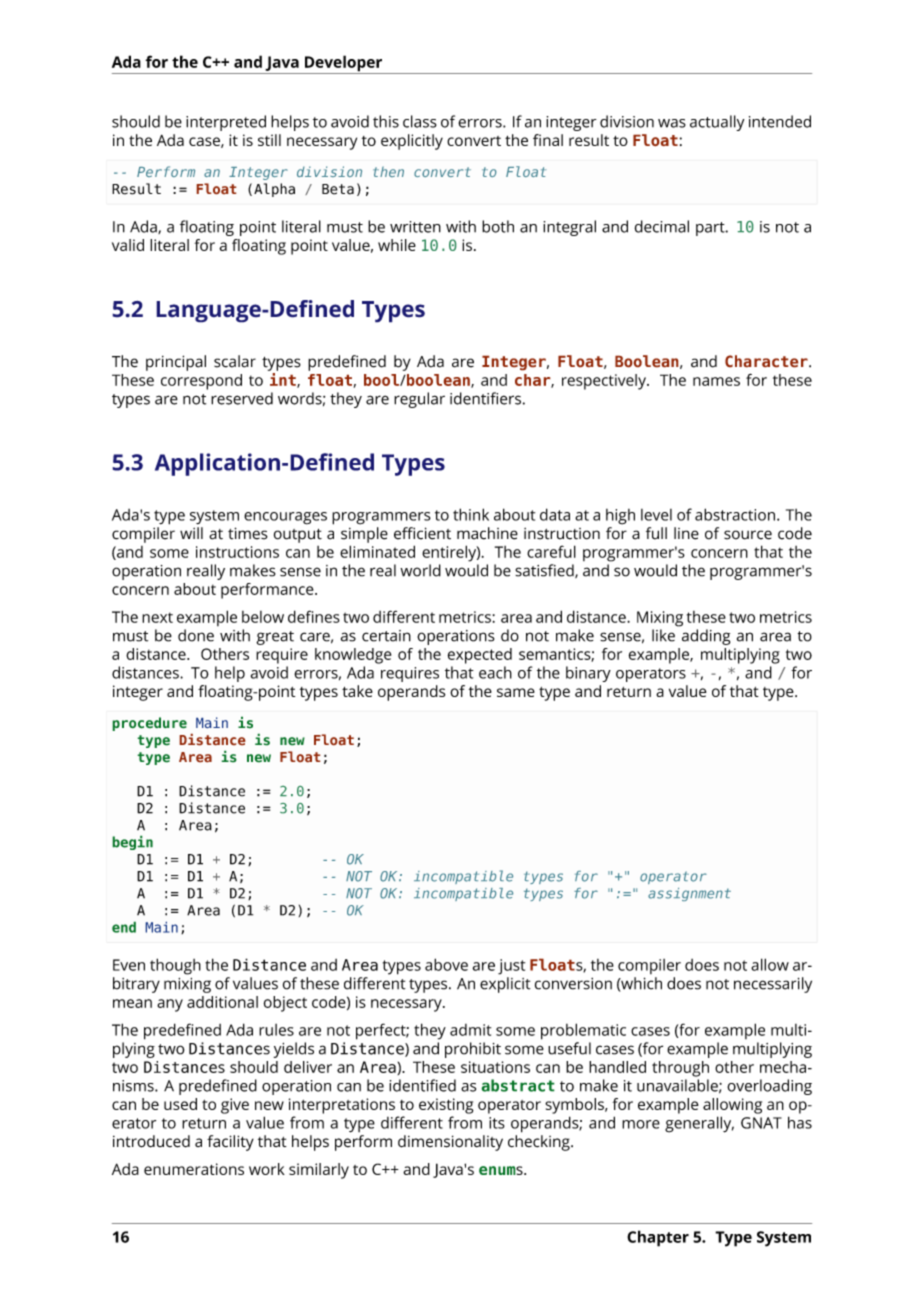  I want to click on above, so click(446, 964).
